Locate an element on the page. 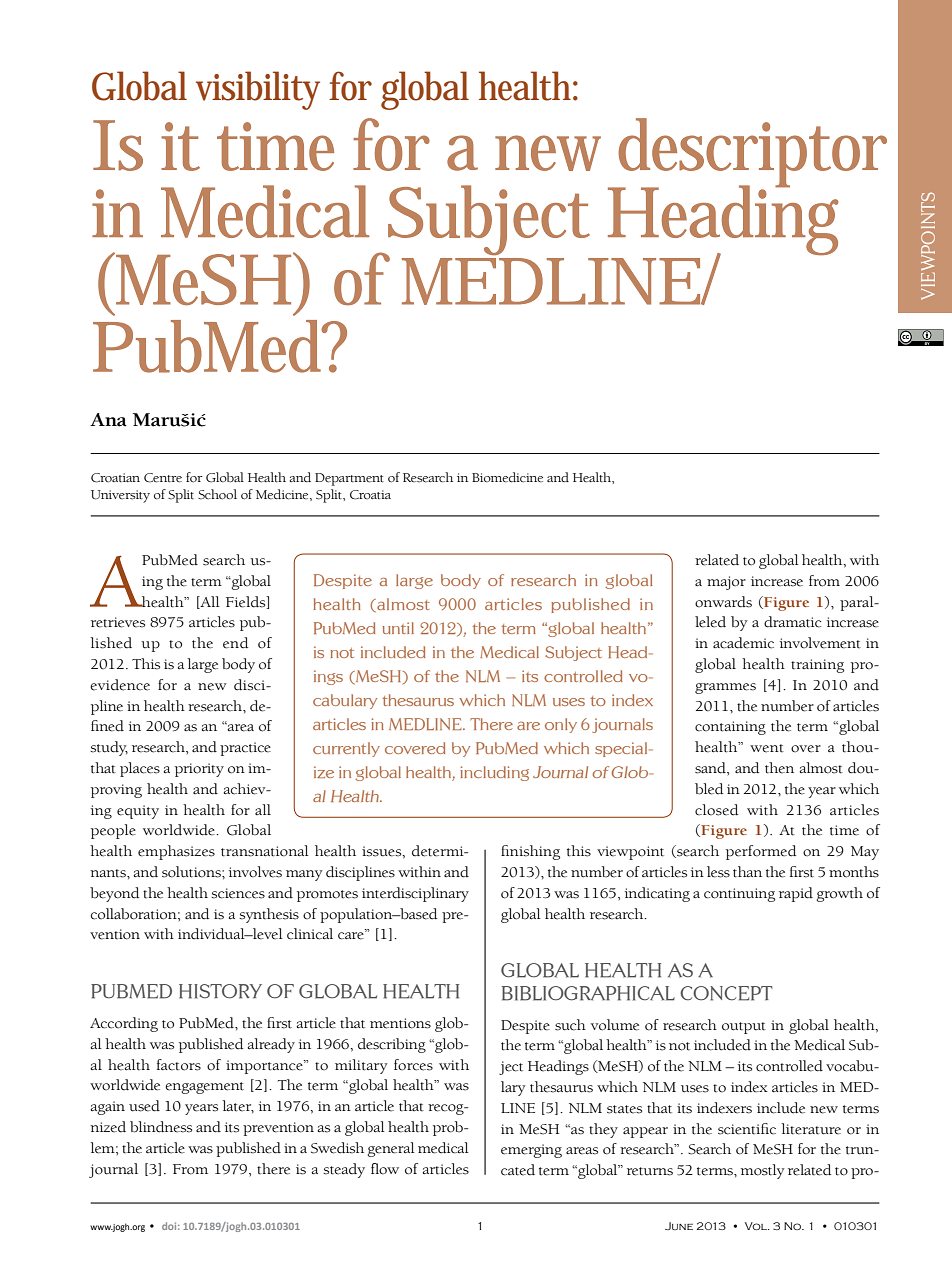  emphasizes is located at coordinates (176, 852).
